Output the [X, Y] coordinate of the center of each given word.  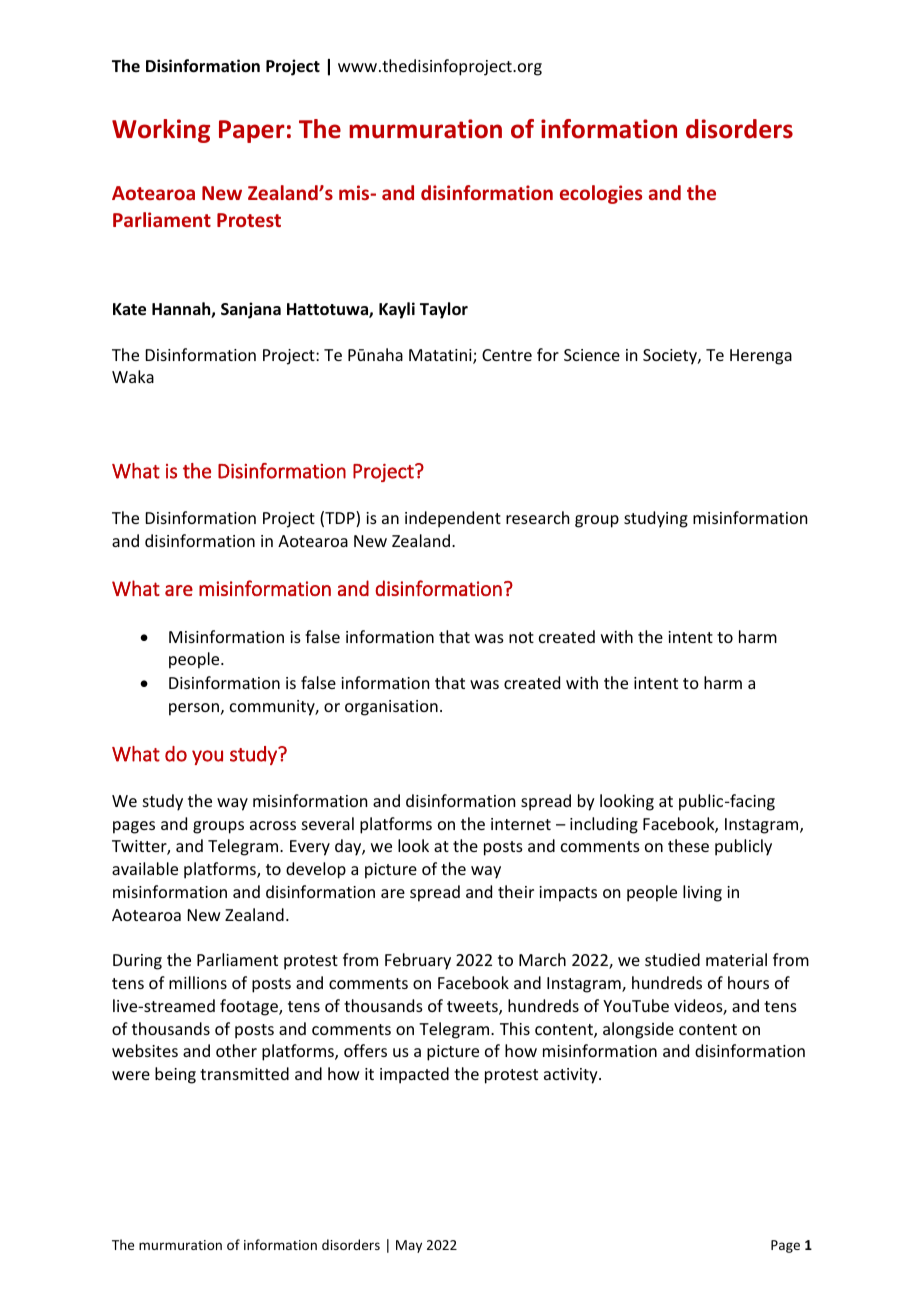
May [409, 1246]
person [194, 709]
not [521, 637]
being [175, 1075]
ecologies [601, 194]
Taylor [444, 310]
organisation [391, 708]
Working [161, 131]
